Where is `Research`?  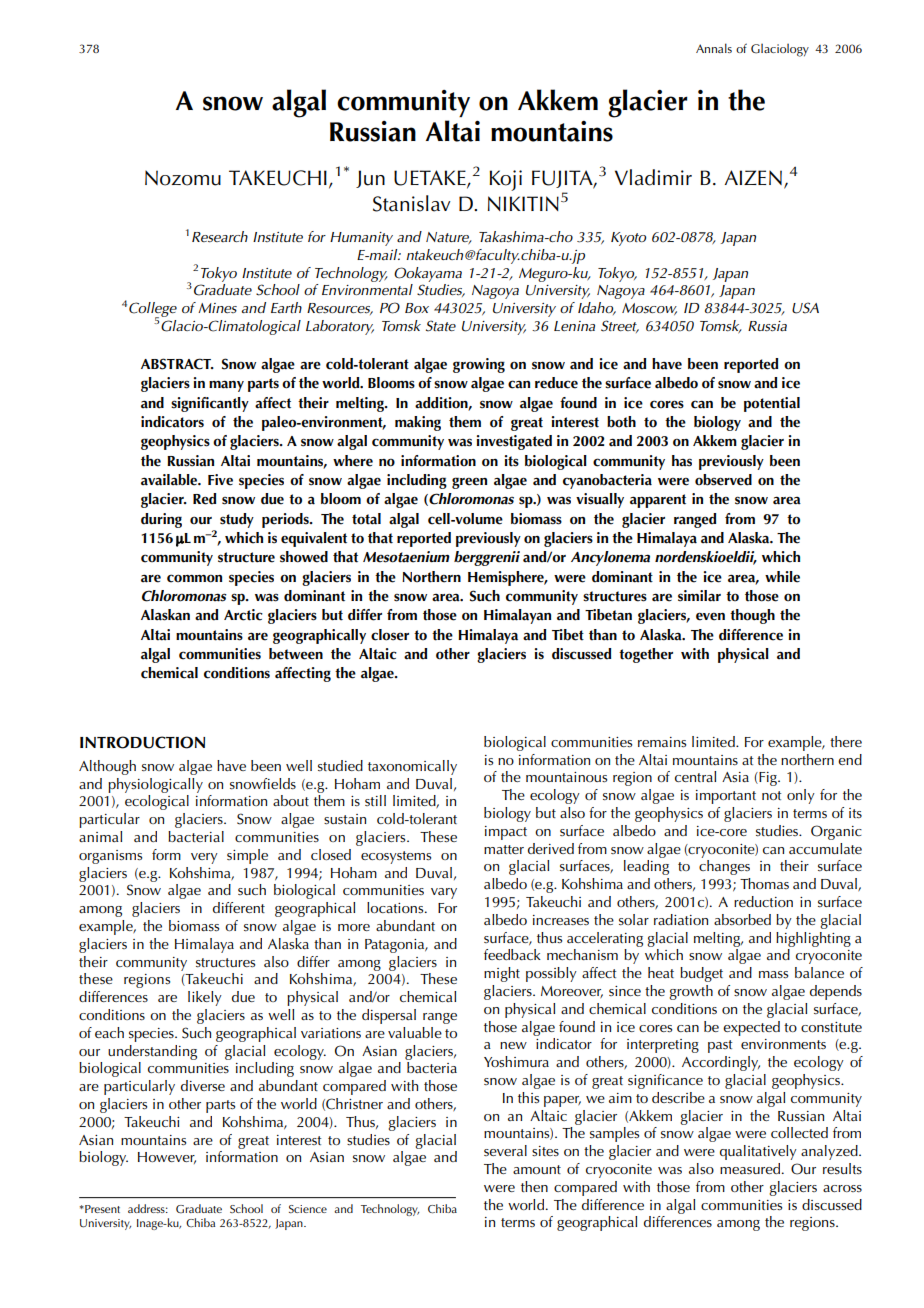
Research is located at coordinates (220, 236).
